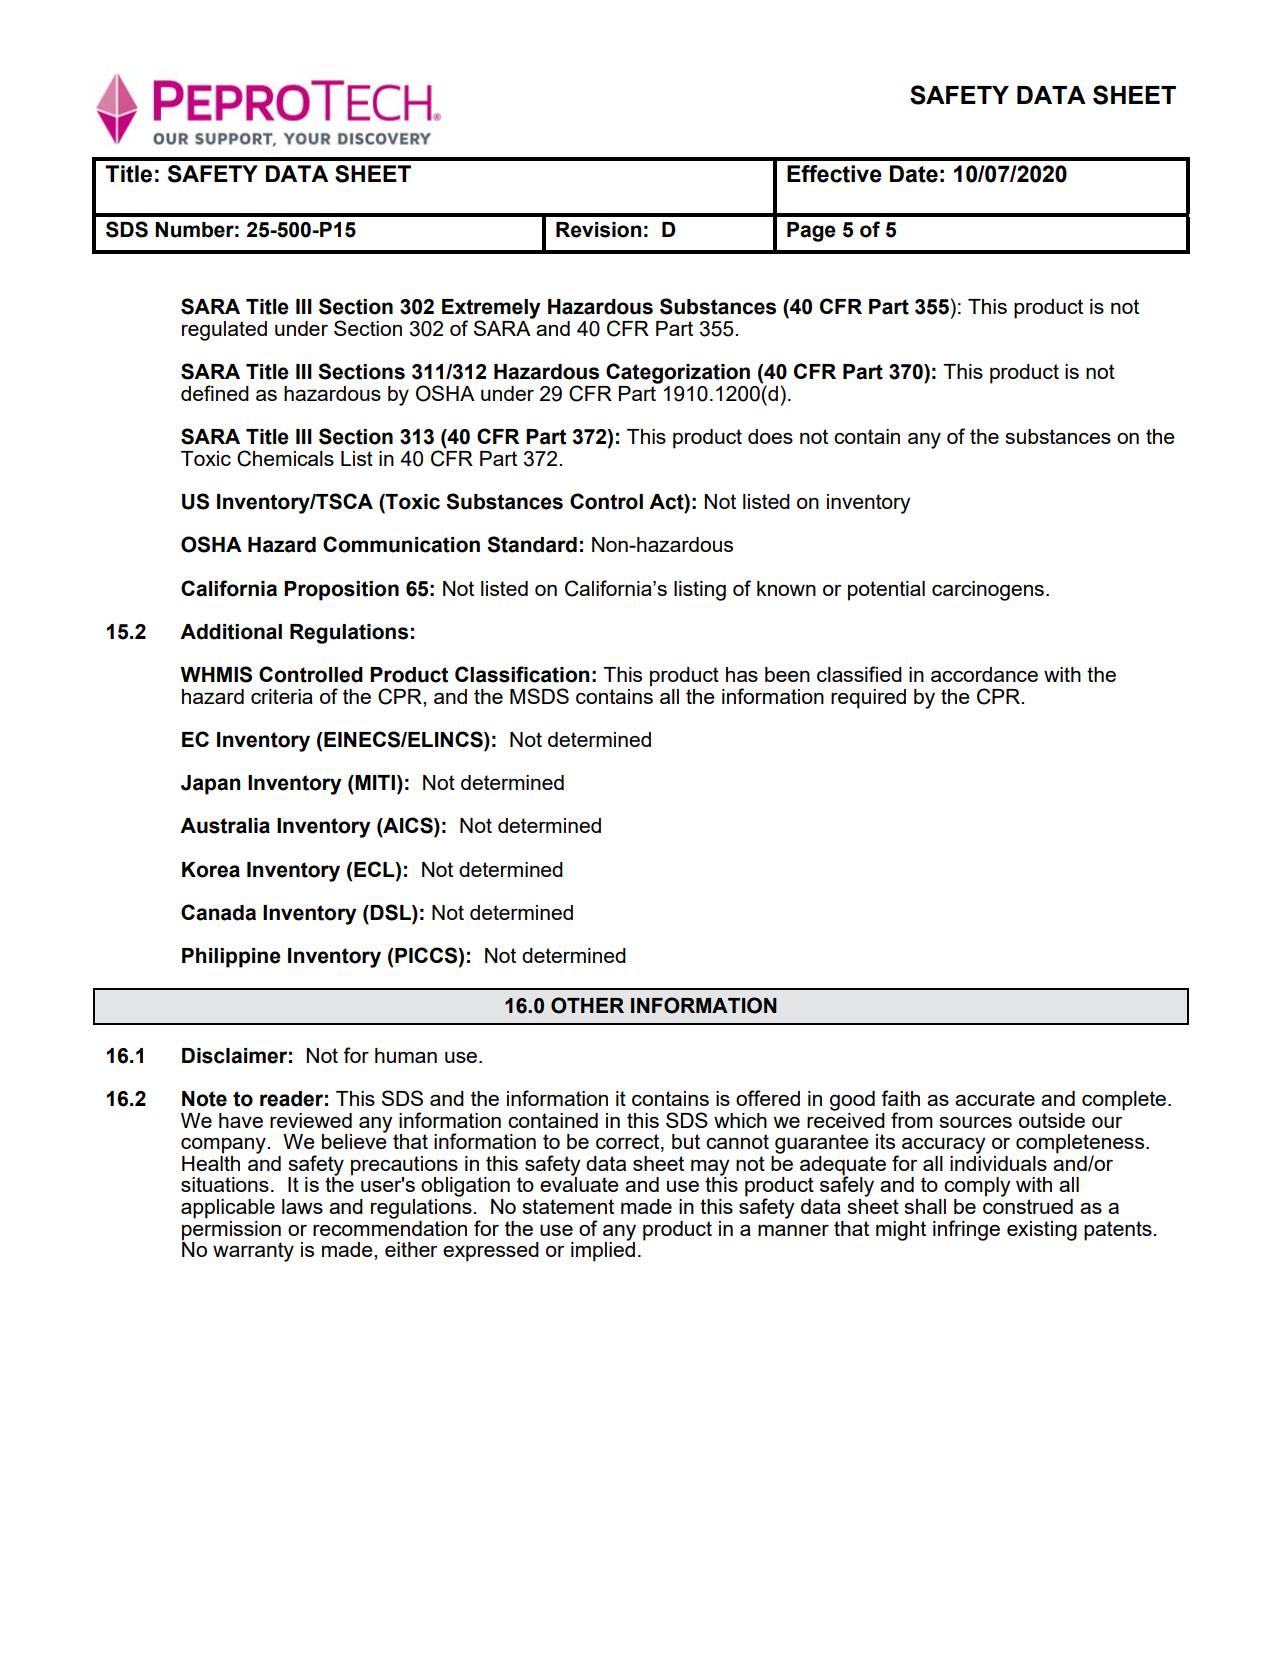  What do you see at coordinates (598, 230) in the screenshot?
I see `Revision` at bounding box center [598, 230].
